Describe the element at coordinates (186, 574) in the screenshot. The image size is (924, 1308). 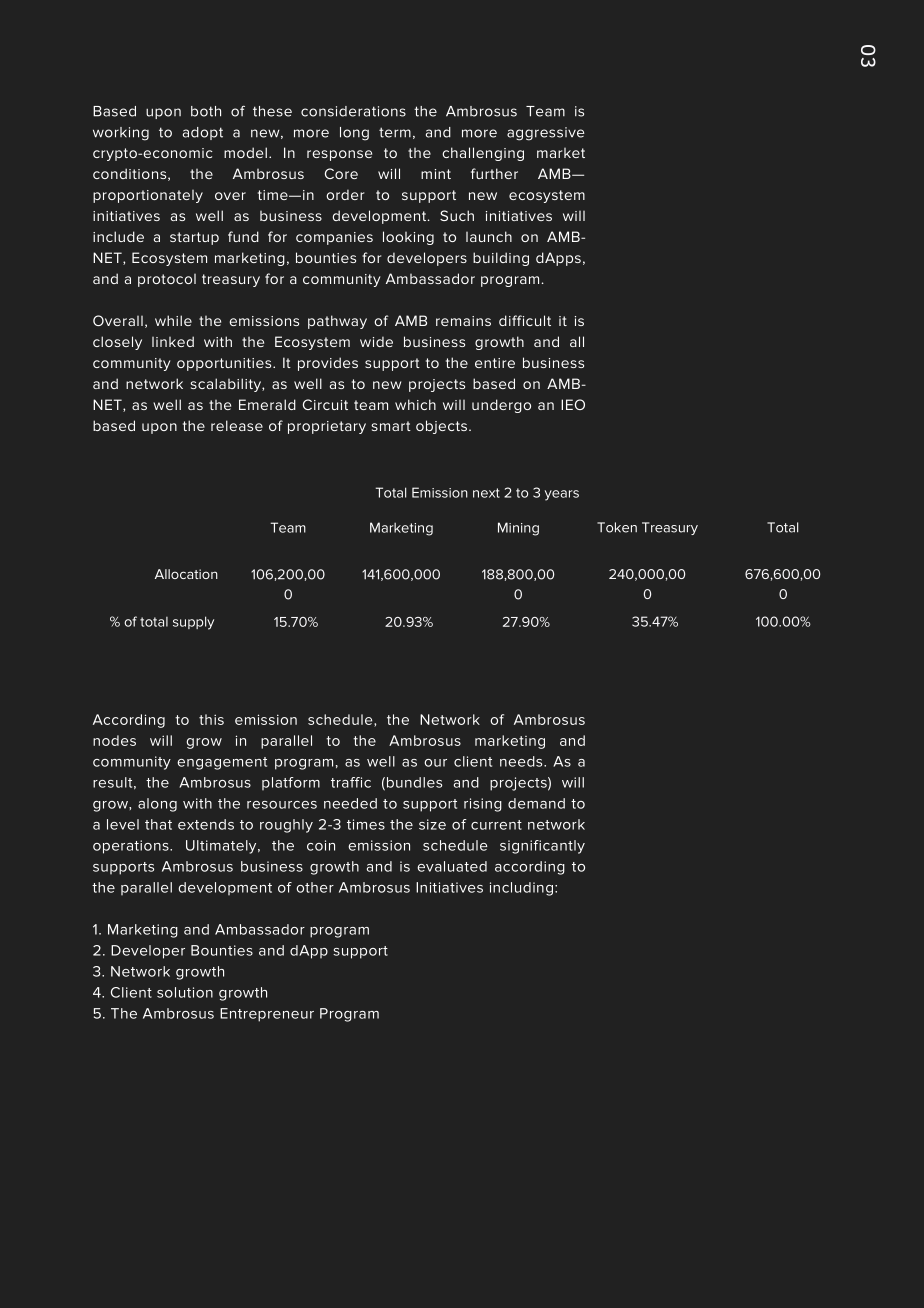
I see `Allocation` at that location.
